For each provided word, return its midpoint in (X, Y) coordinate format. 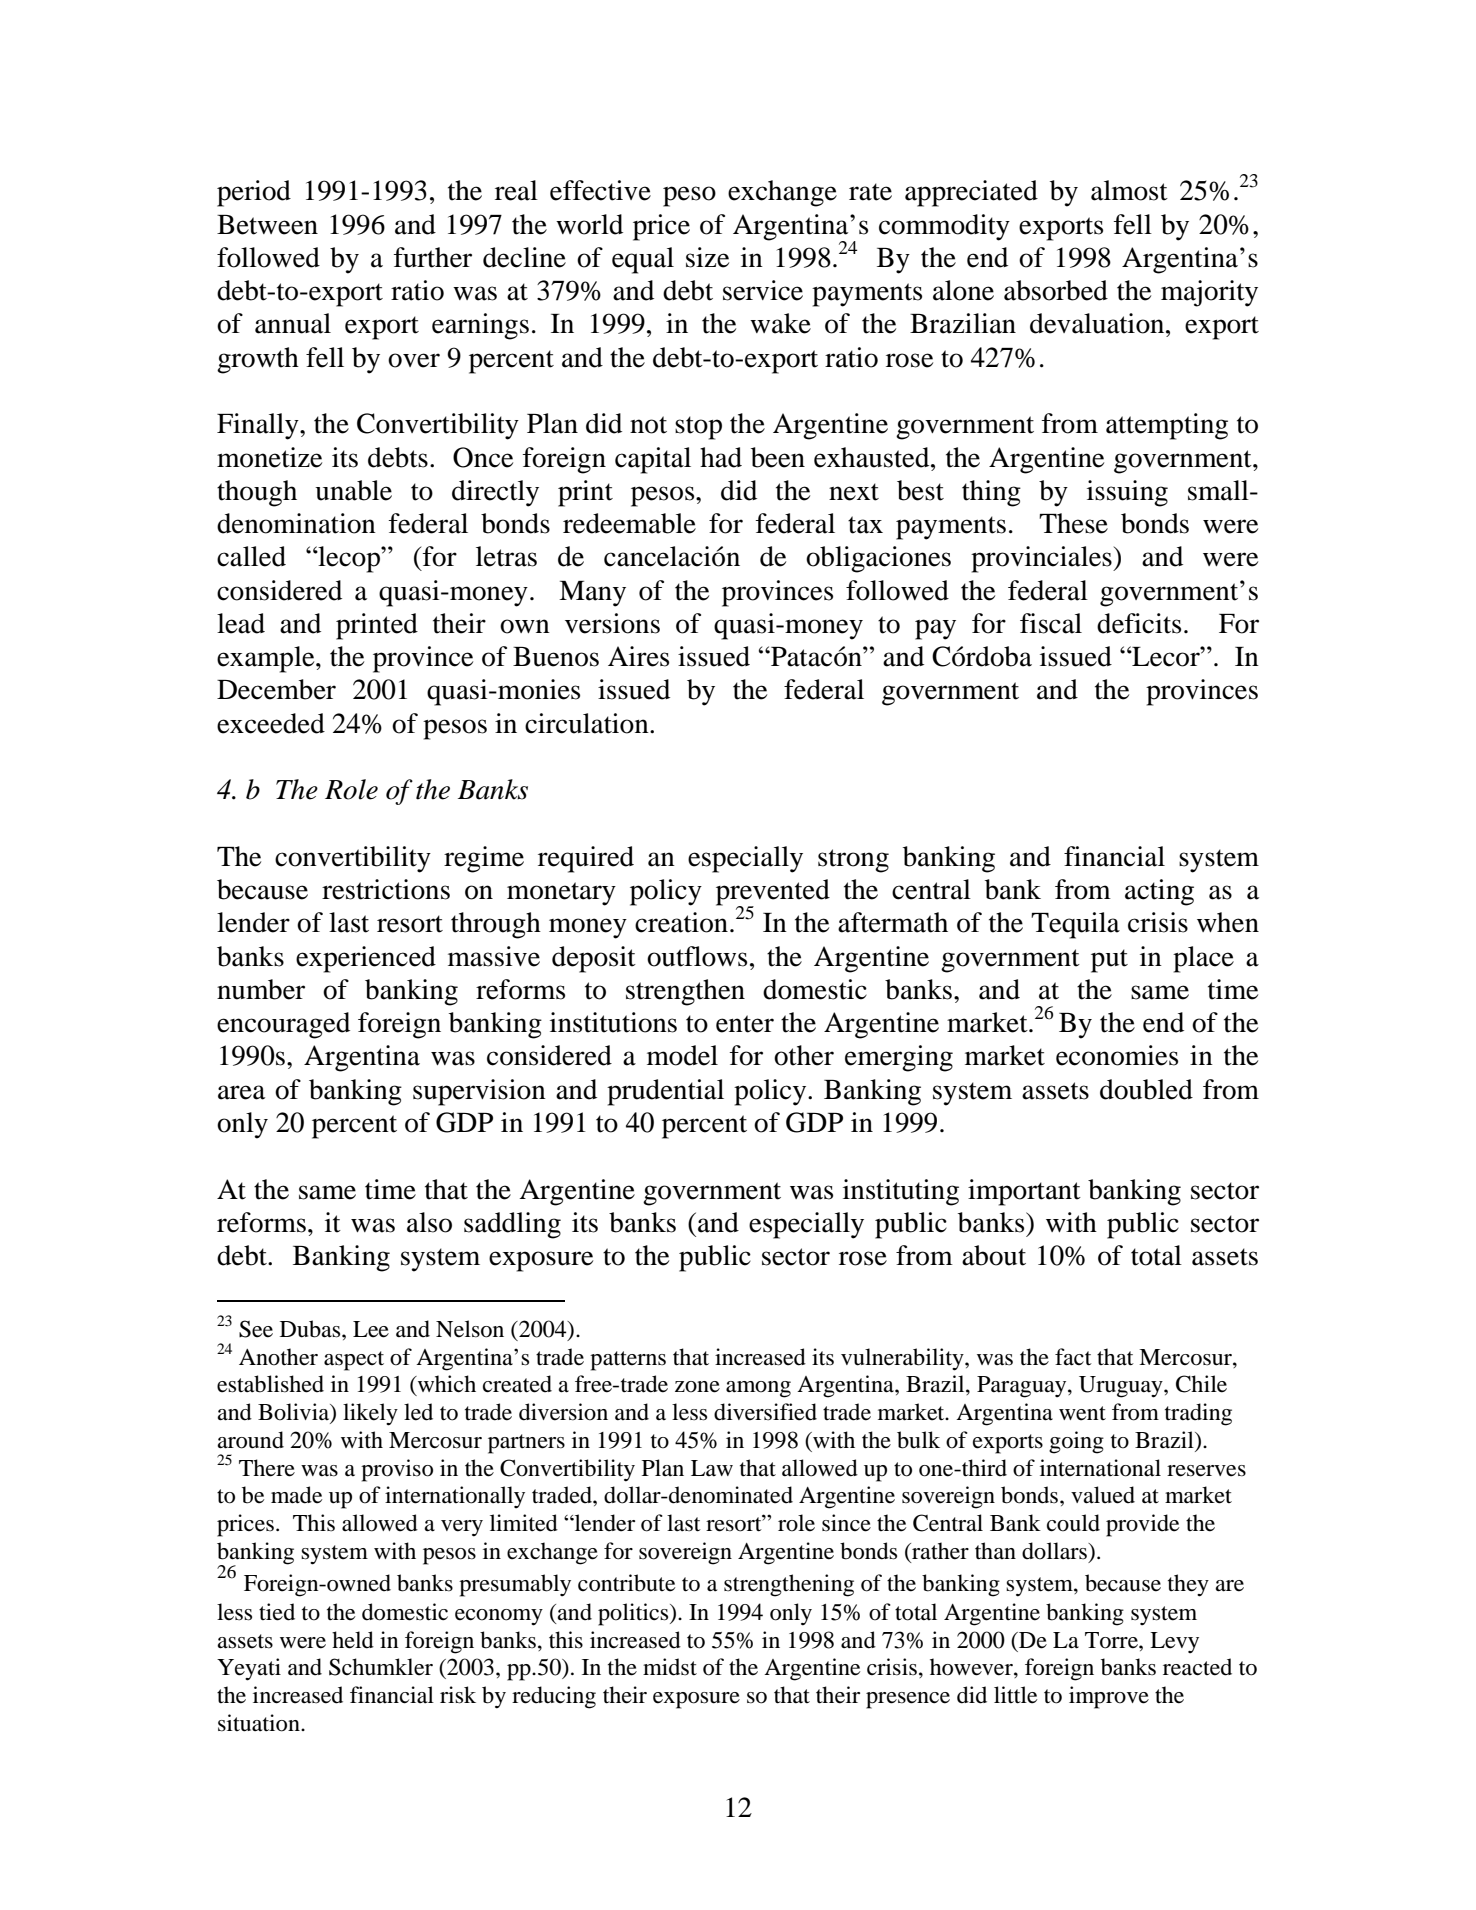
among (758, 1389)
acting (1159, 892)
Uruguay (1122, 1387)
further (433, 257)
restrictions (386, 889)
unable (353, 490)
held (353, 1640)
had (721, 457)
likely (370, 1414)
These (1073, 523)
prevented (773, 893)
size (707, 257)
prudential (665, 1092)
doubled (1146, 1089)
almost (1129, 190)
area (241, 1092)
